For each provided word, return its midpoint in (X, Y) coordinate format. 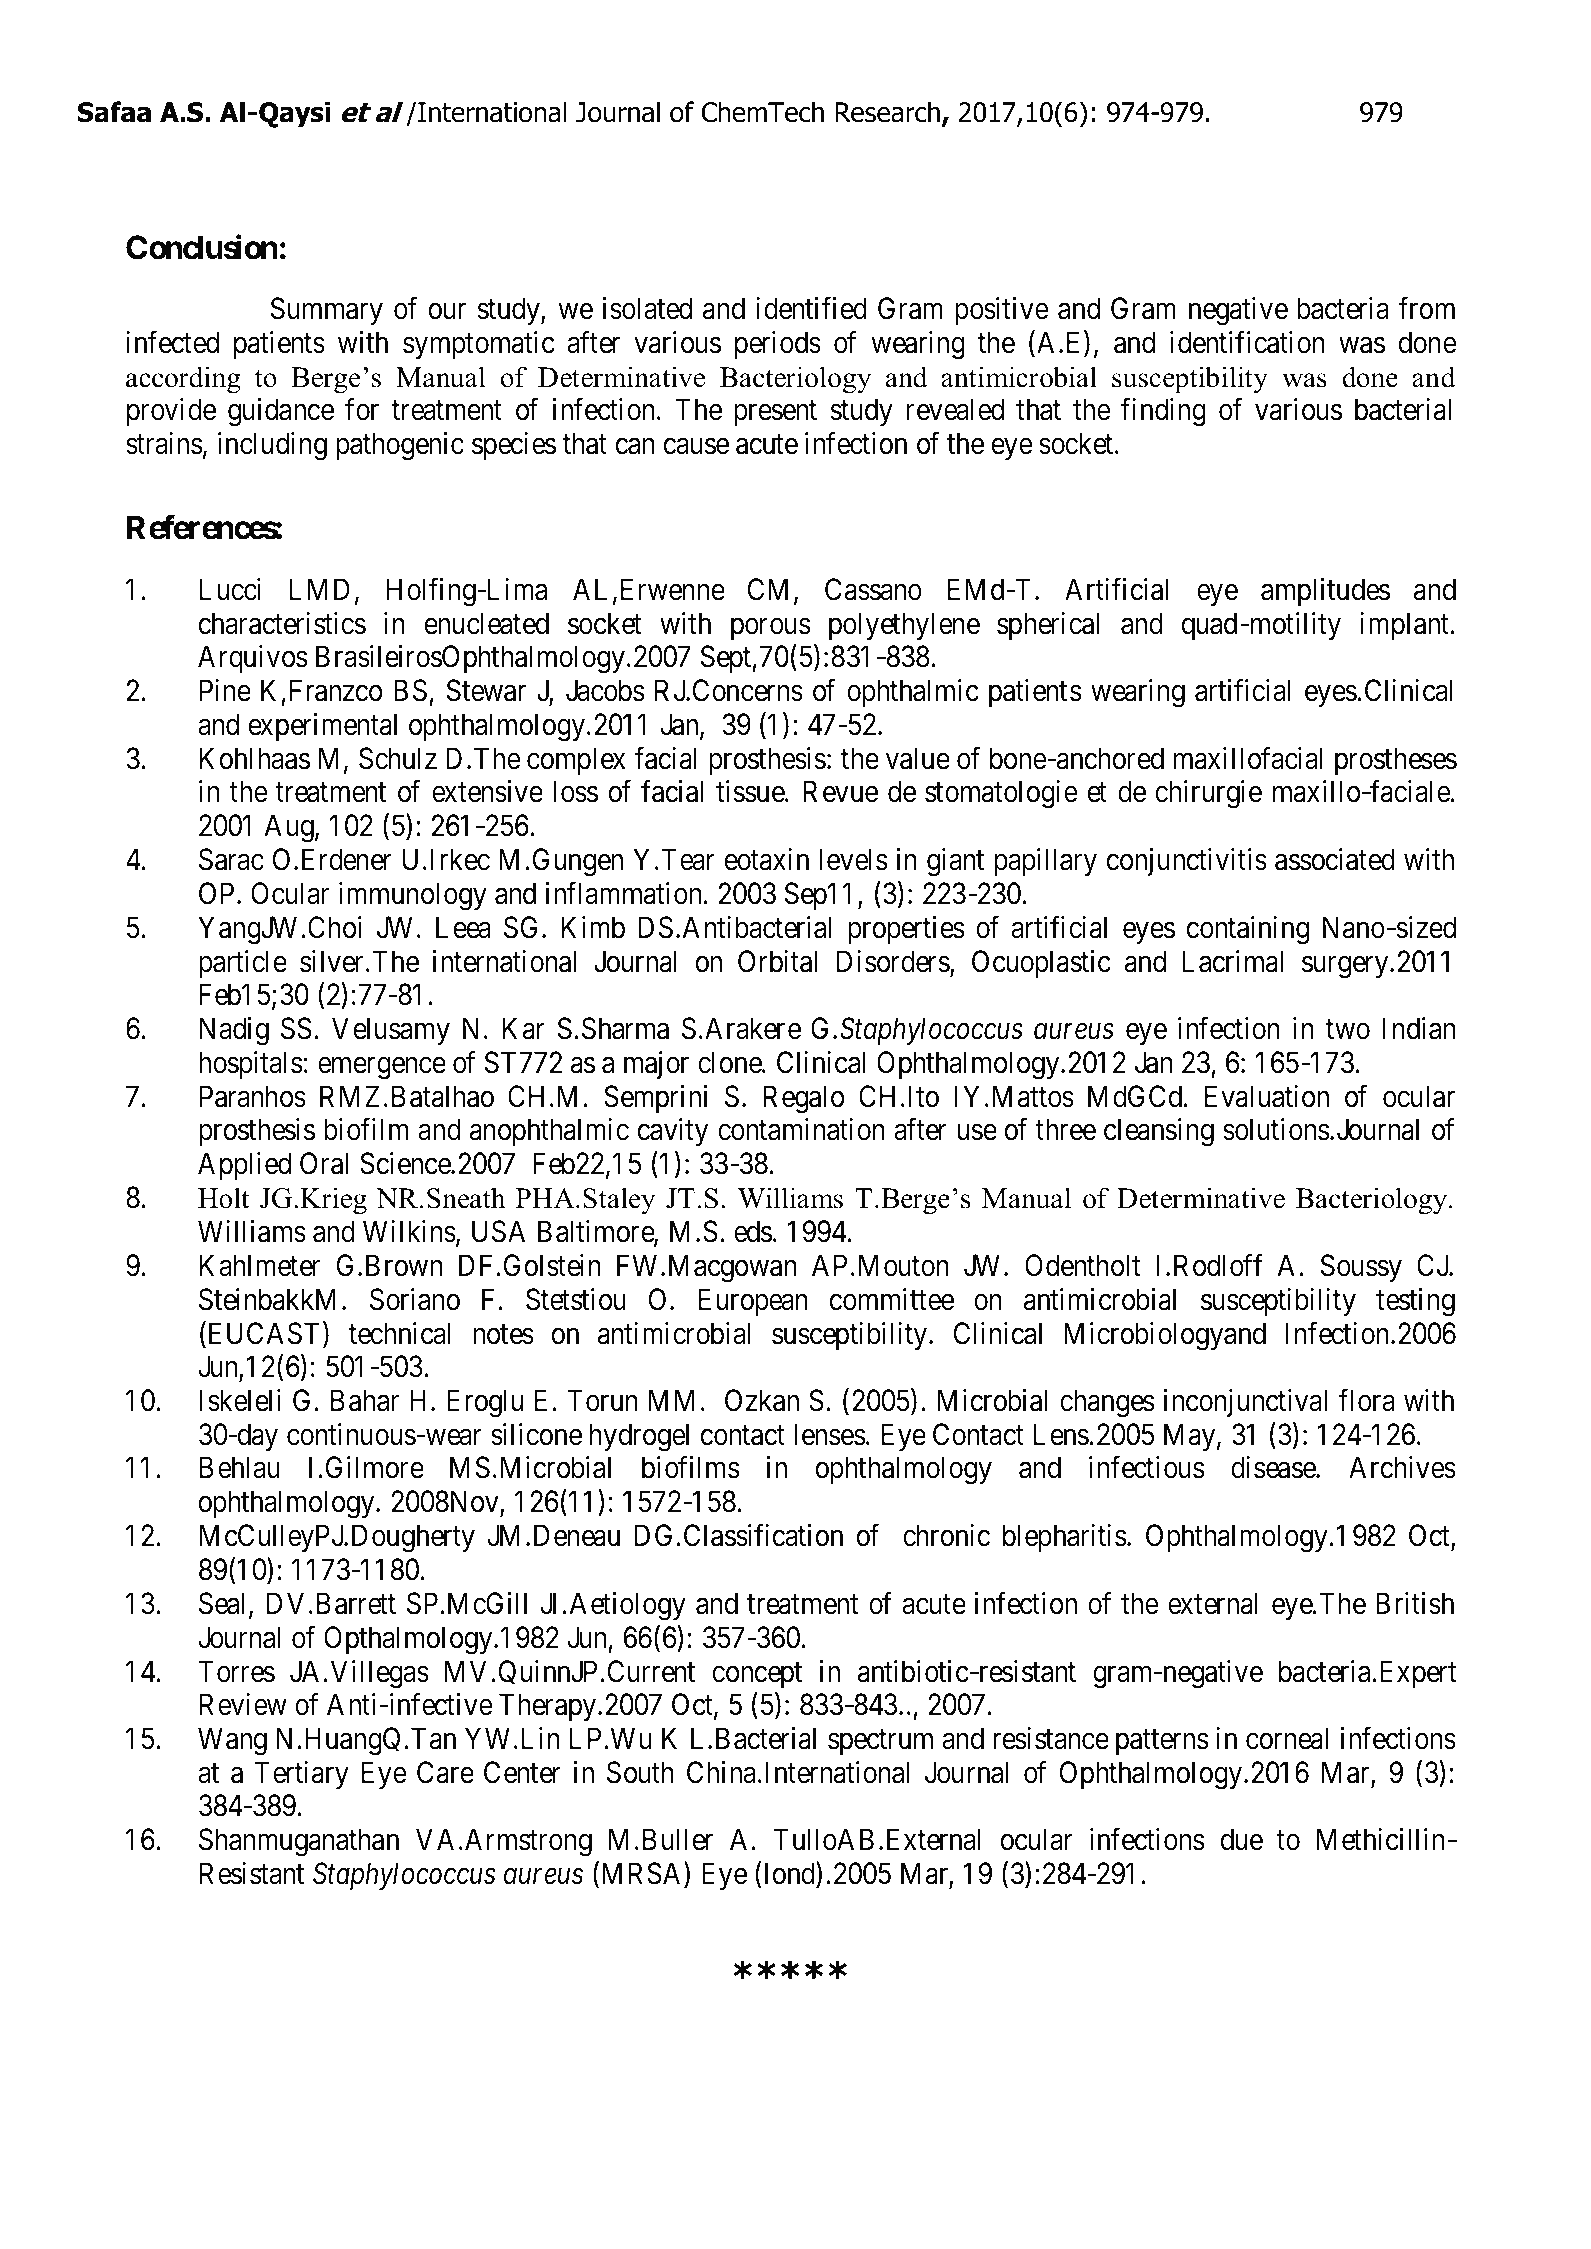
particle (243, 964)
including (272, 446)
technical (400, 1333)
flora (1366, 1400)
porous (771, 629)
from (1426, 308)
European (753, 1302)
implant (1404, 626)
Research (889, 113)
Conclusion (202, 247)
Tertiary (302, 1775)
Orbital (777, 961)
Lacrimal (1232, 961)
